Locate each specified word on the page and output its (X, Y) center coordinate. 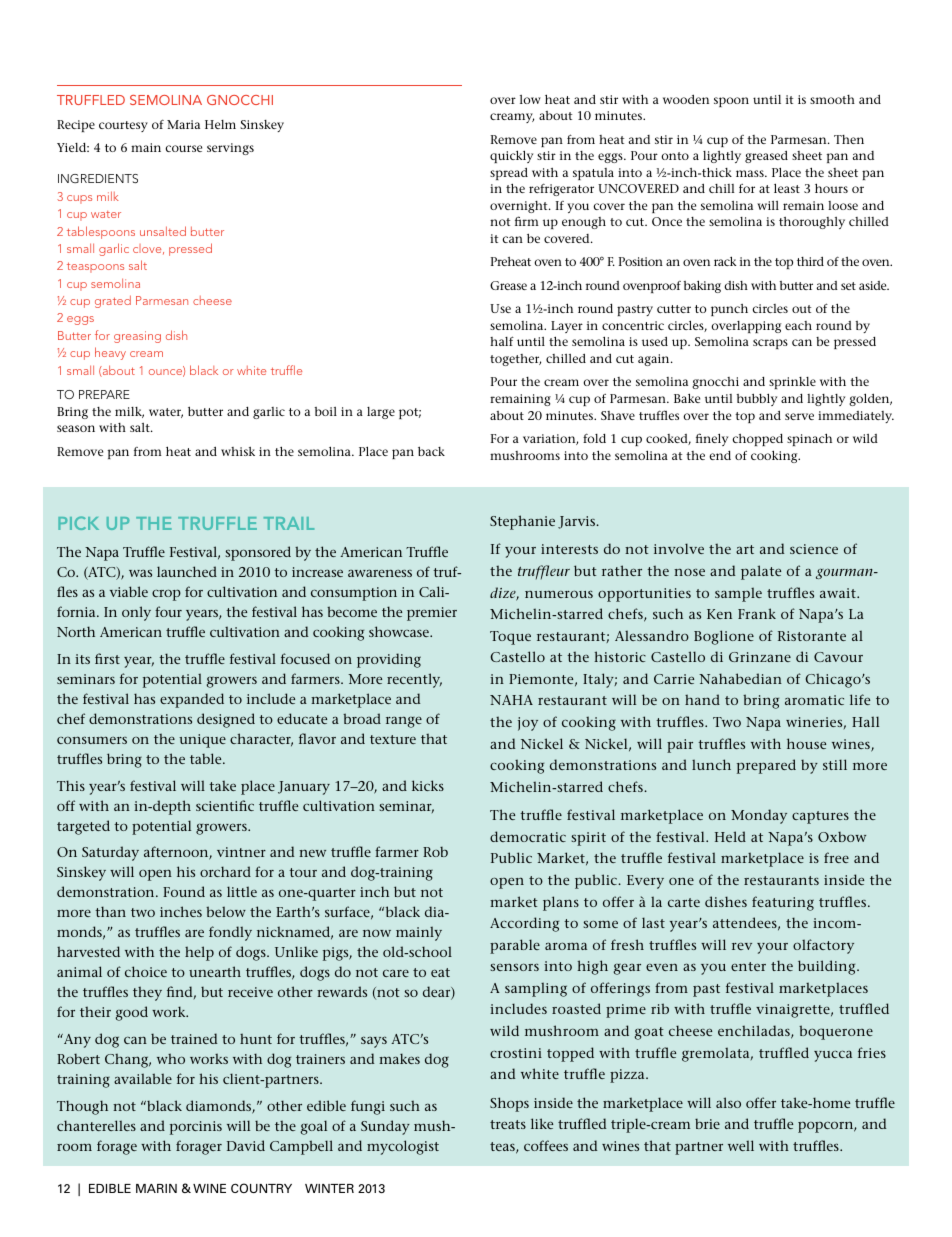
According (524, 924)
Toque (510, 638)
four (168, 611)
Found (184, 891)
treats (508, 1124)
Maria (183, 124)
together (515, 360)
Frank (757, 613)
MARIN (156, 1188)
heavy (110, 353)
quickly (511, 156)
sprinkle (792, 383)
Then (849, 139)
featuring (783, 903)
